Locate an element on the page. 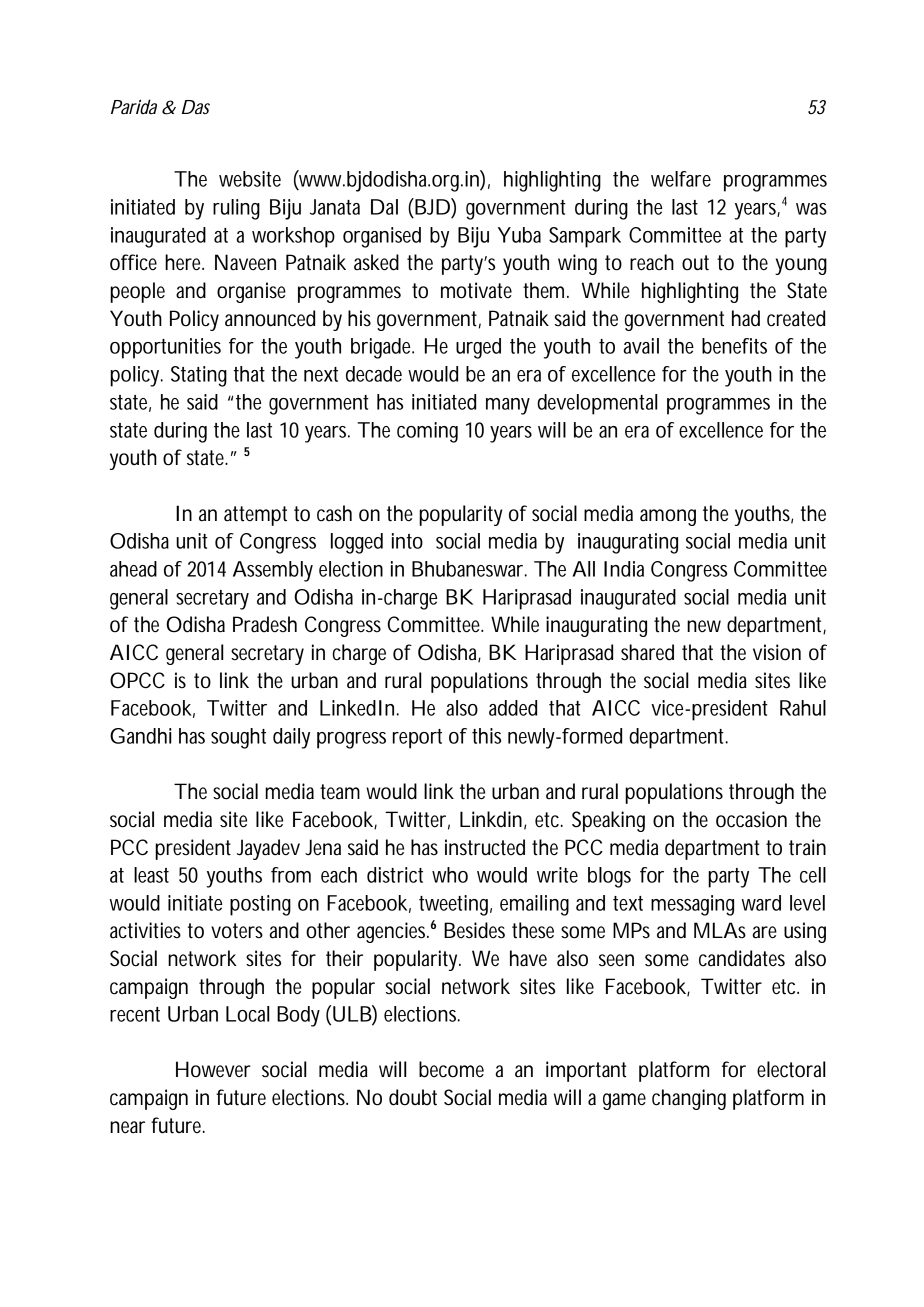  However is located at coordinates (213, 1069).
